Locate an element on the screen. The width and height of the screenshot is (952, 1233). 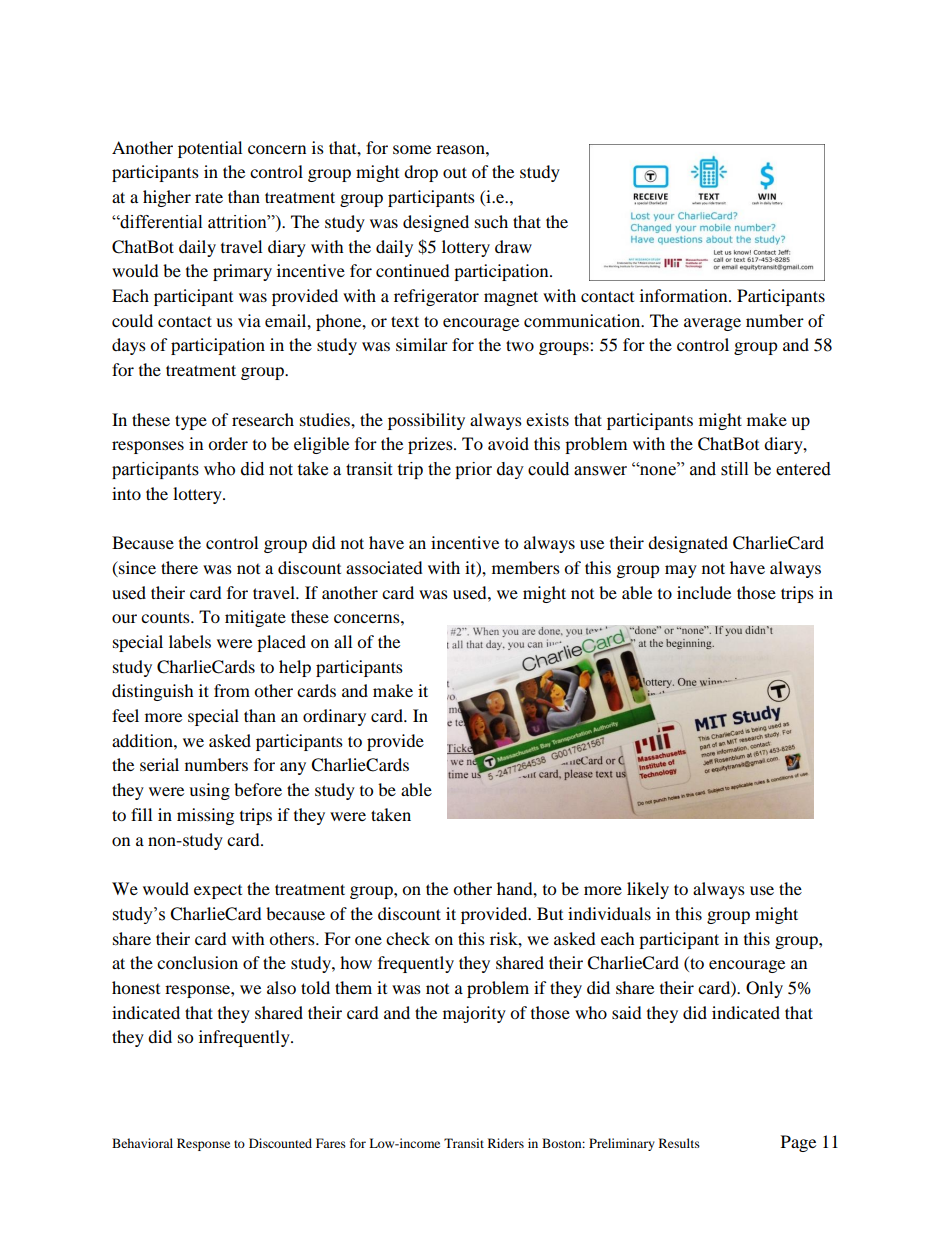
expect is located at coordinates (218, 892).
